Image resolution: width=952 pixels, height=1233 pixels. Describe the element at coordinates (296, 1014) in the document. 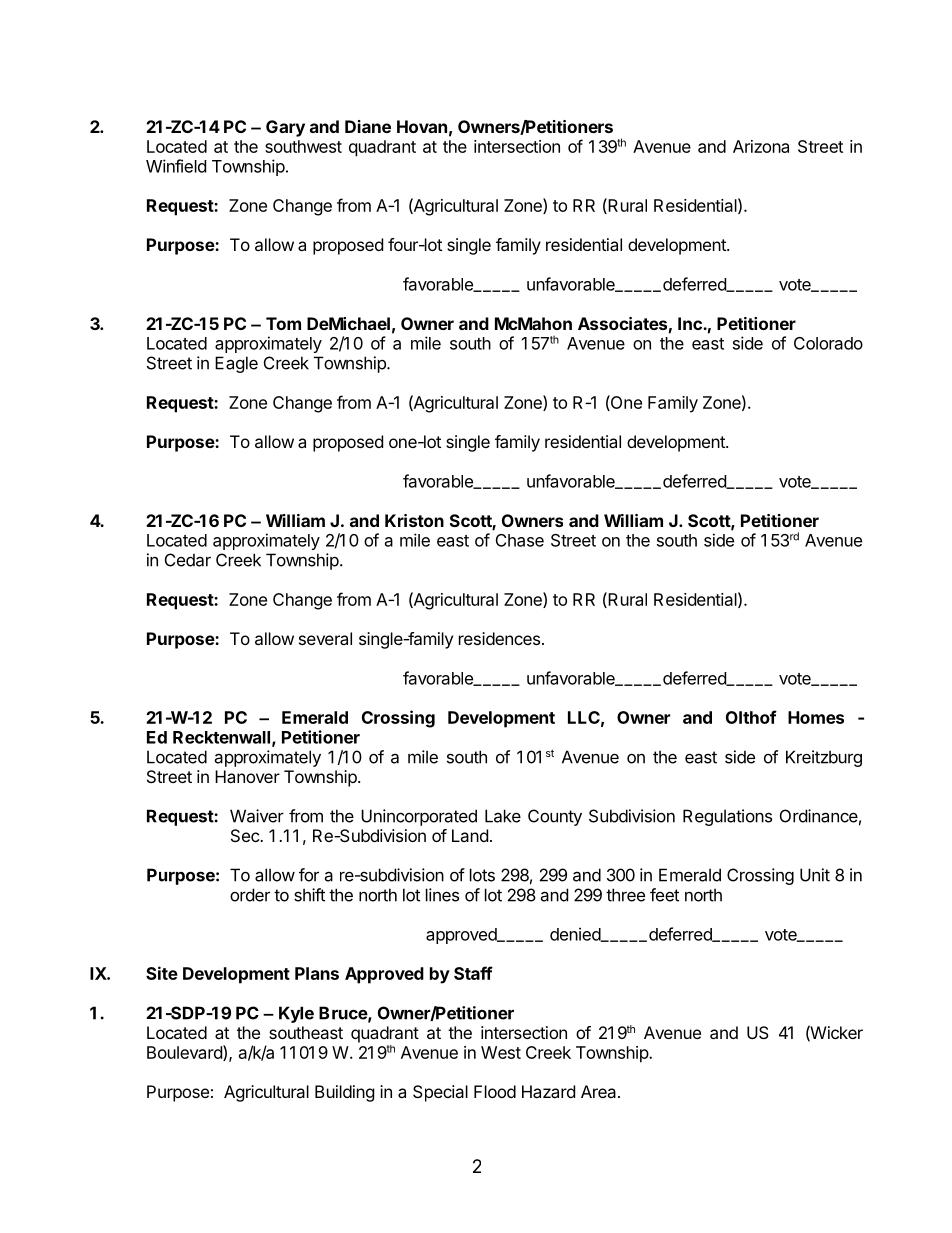

I see `Kyle` at that location.
